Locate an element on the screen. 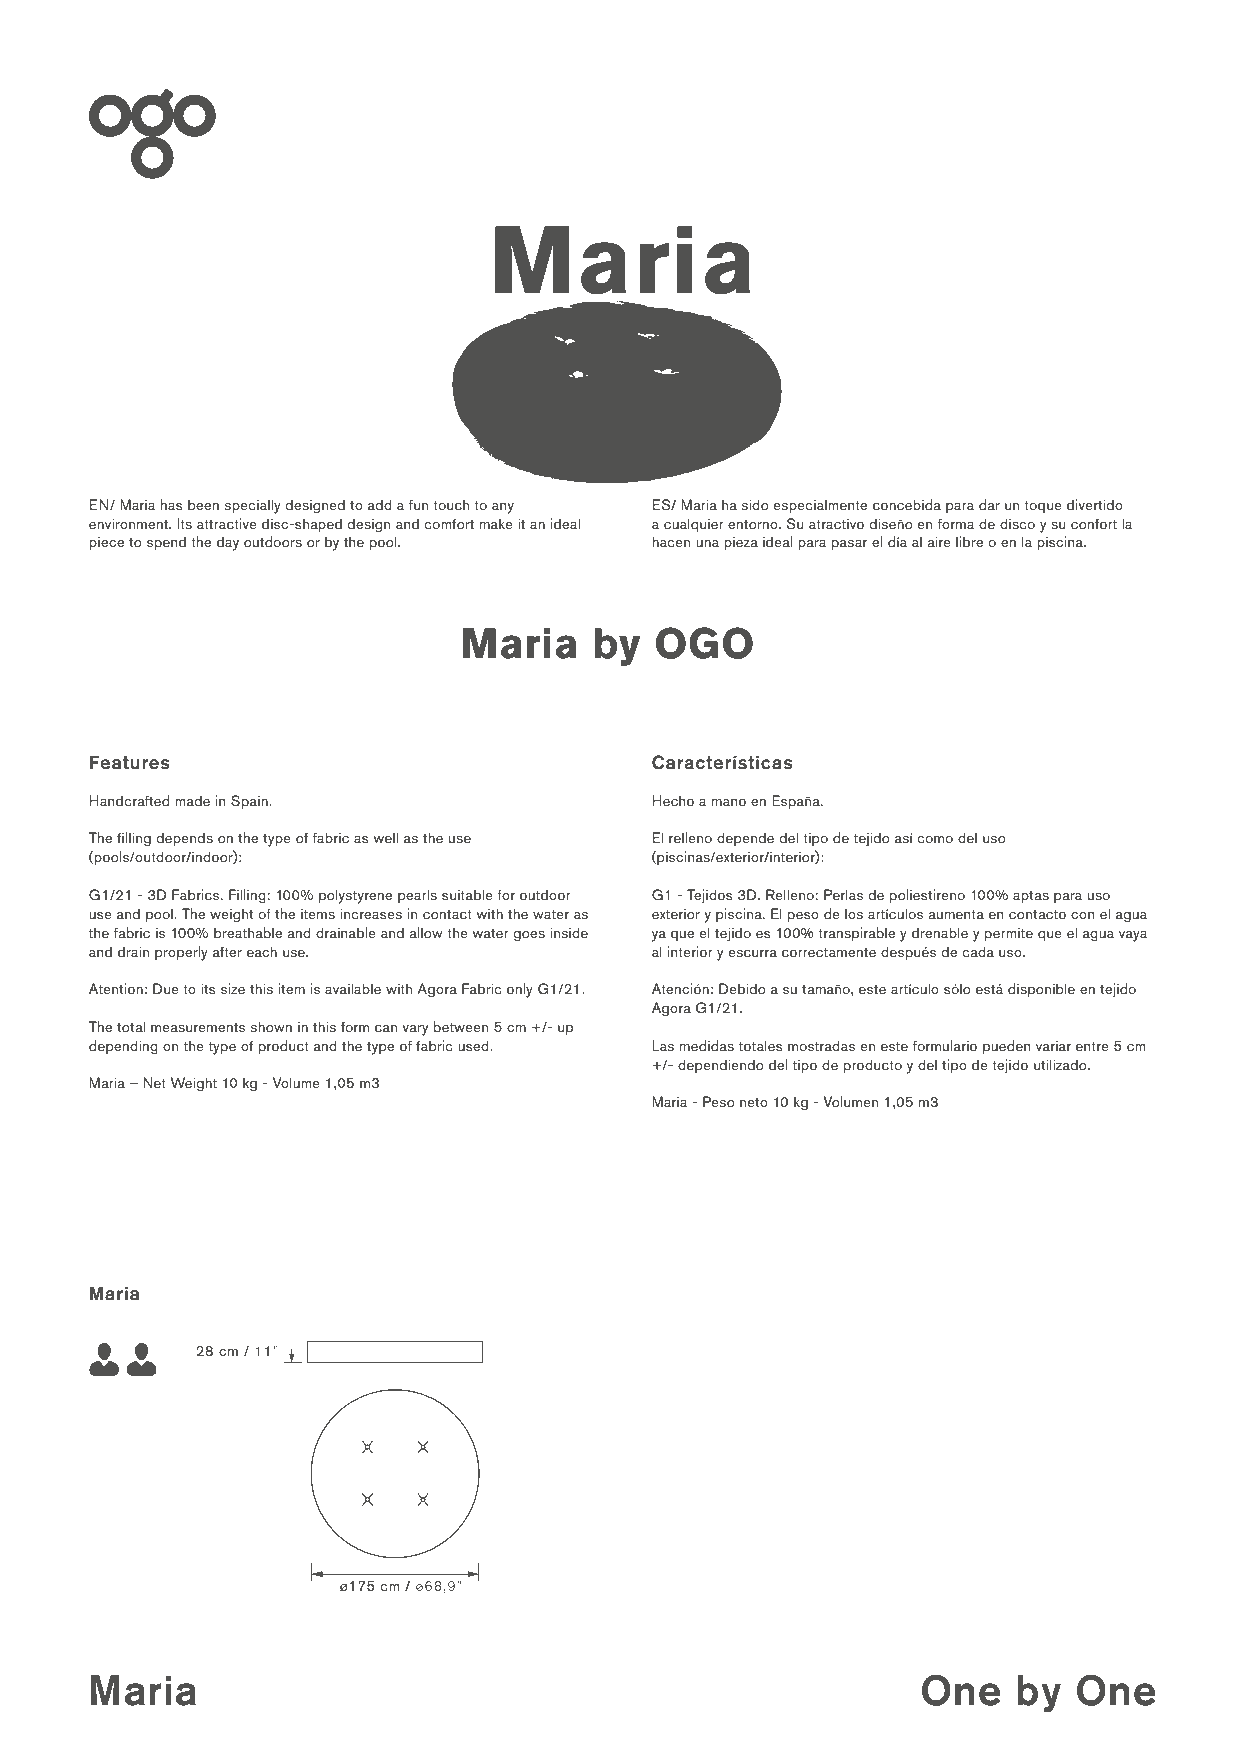  inside is located at coordinates (569, 932).
